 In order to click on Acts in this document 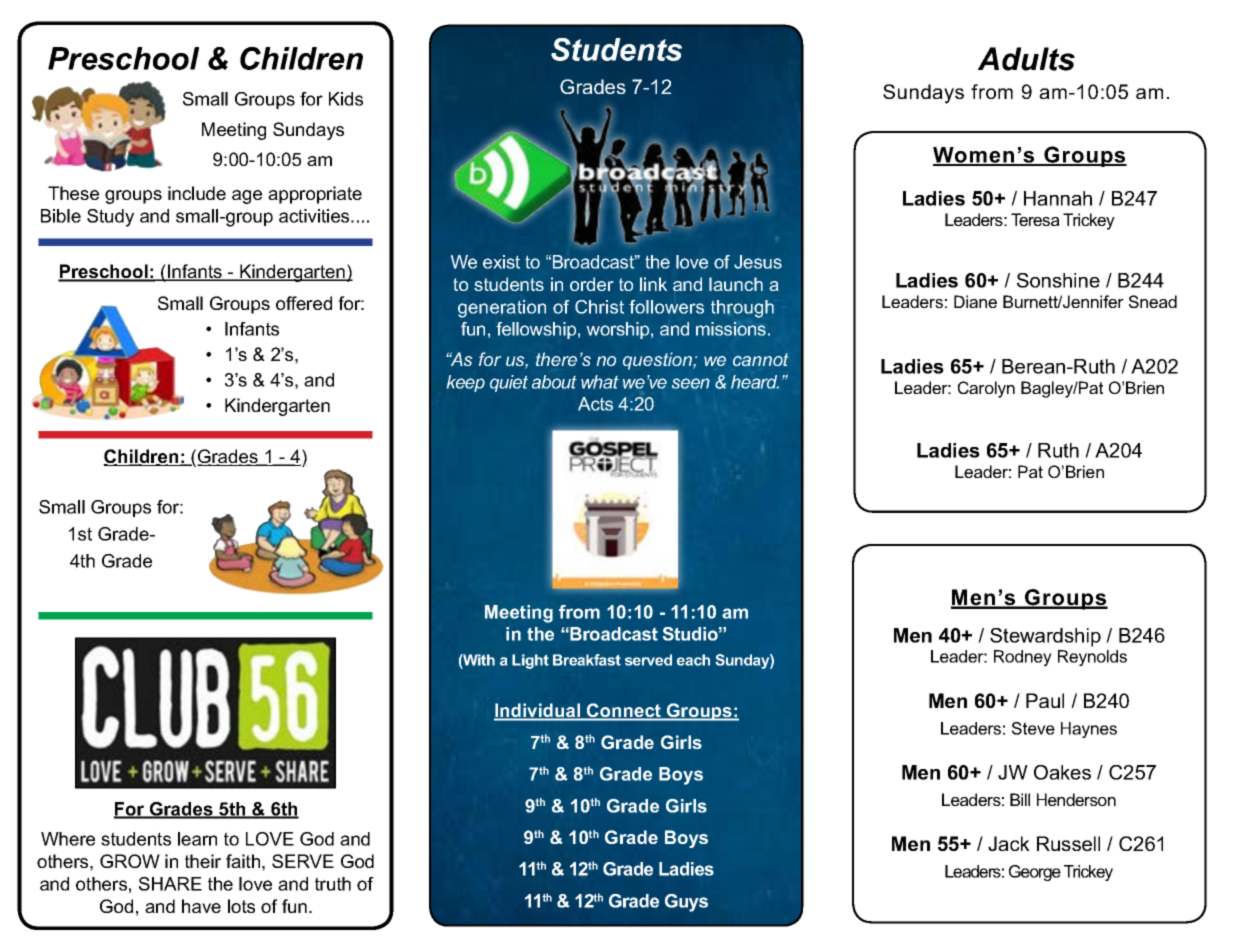, I will do `click(595, 404)`.
